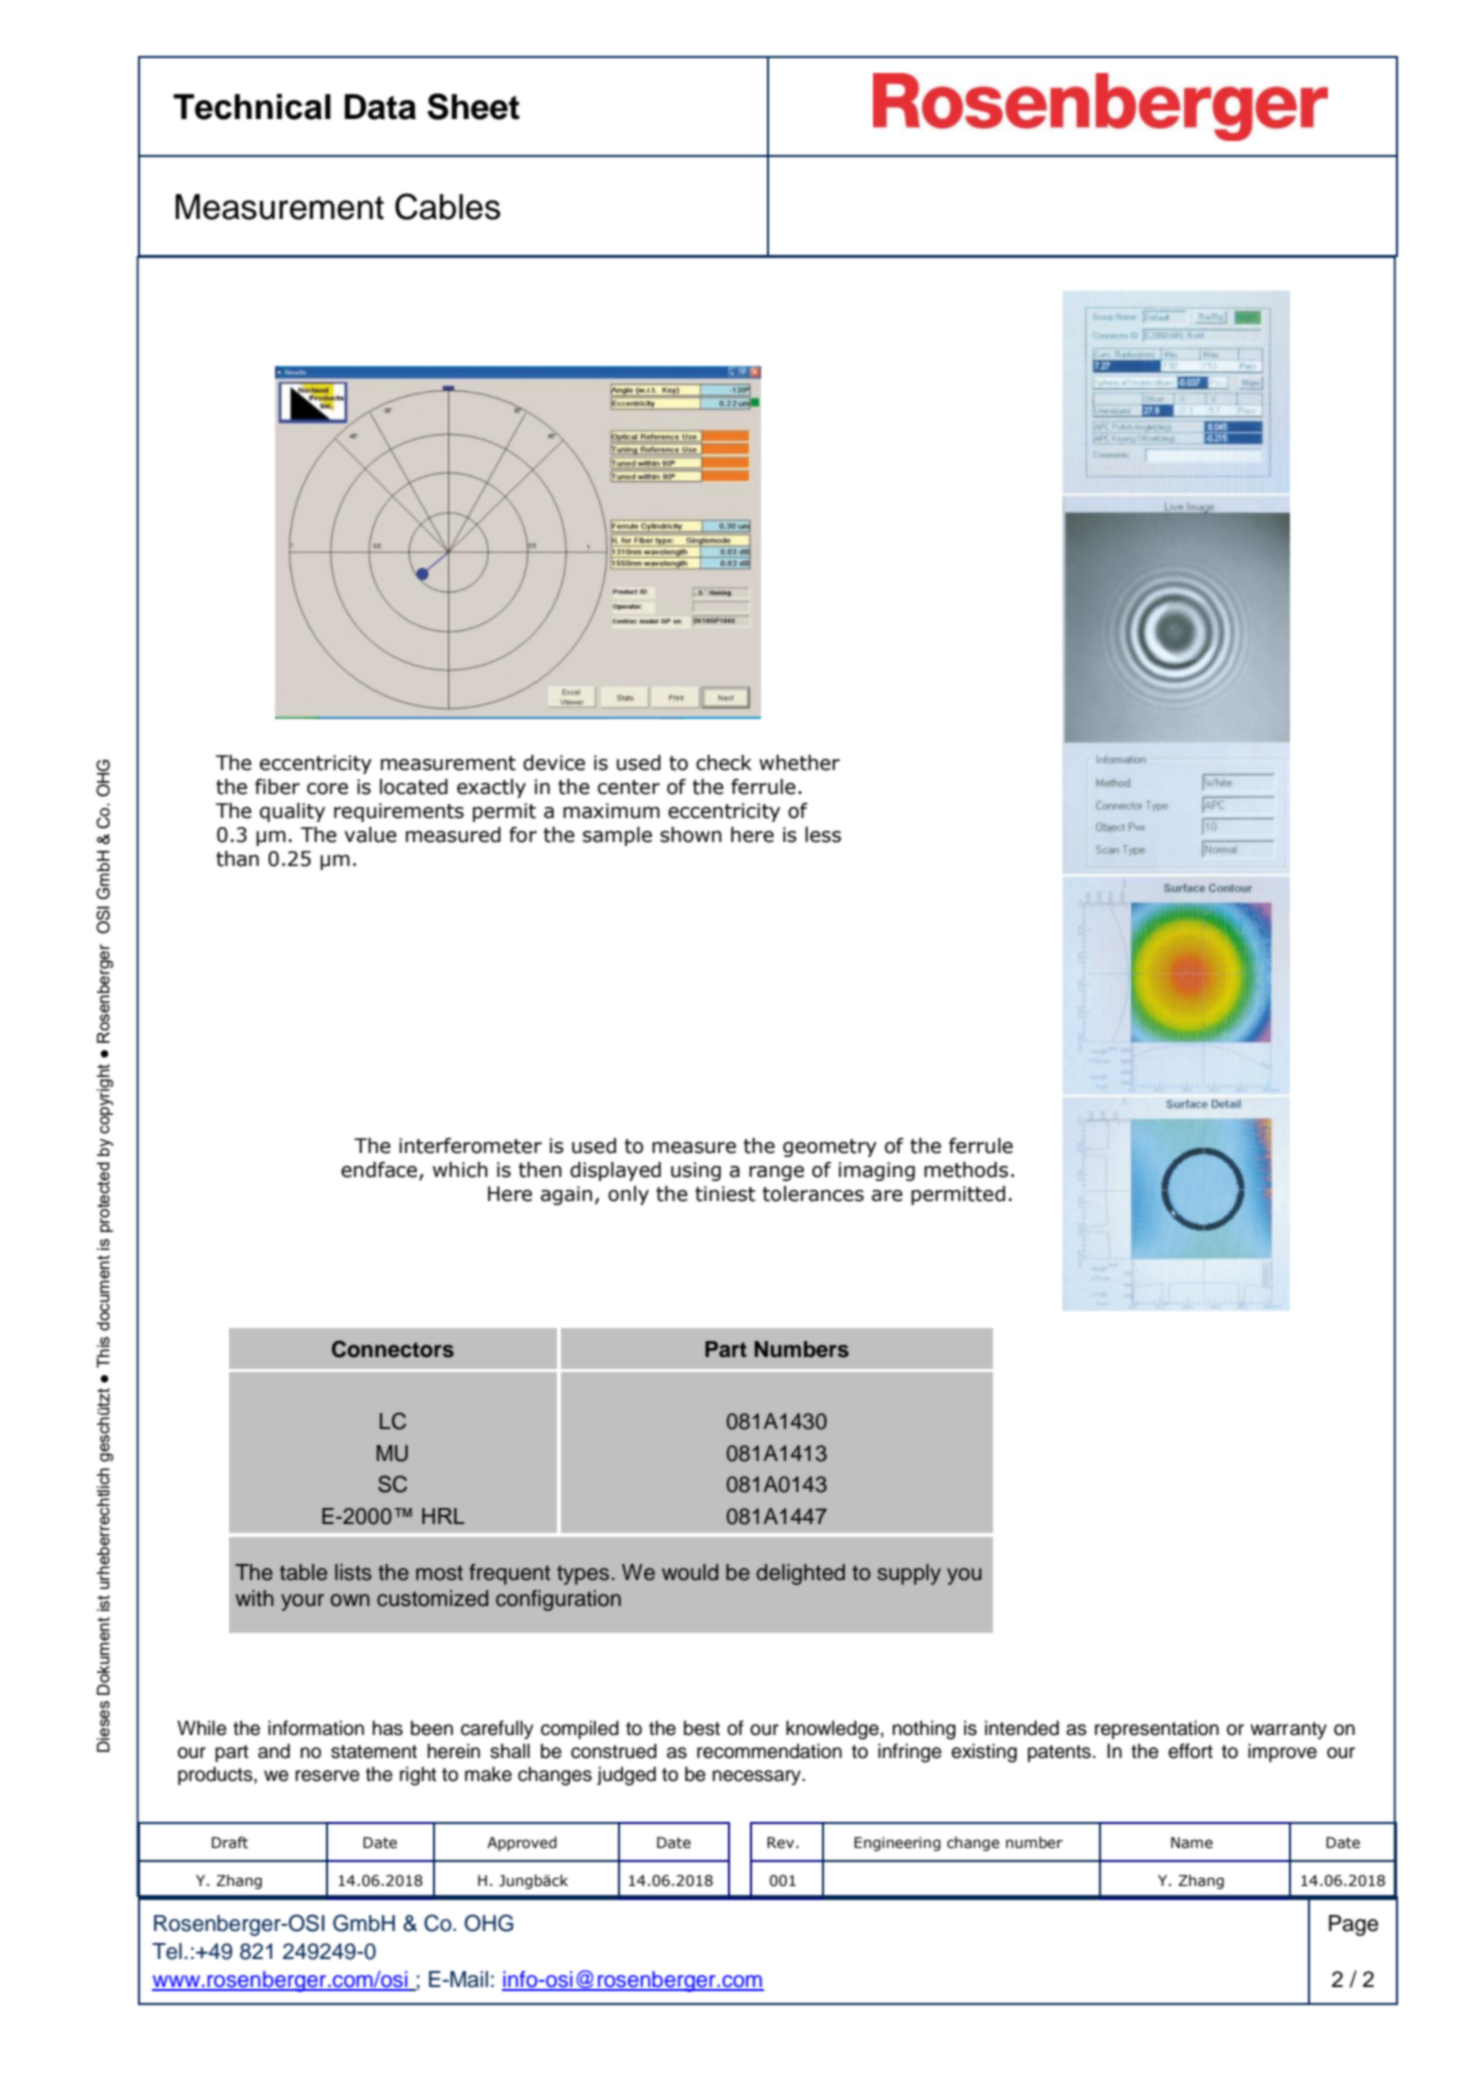 This page has height=2073, width=1466. Describe the element at coordinates (966, 1170) in the page. I see `methods` at that location.
